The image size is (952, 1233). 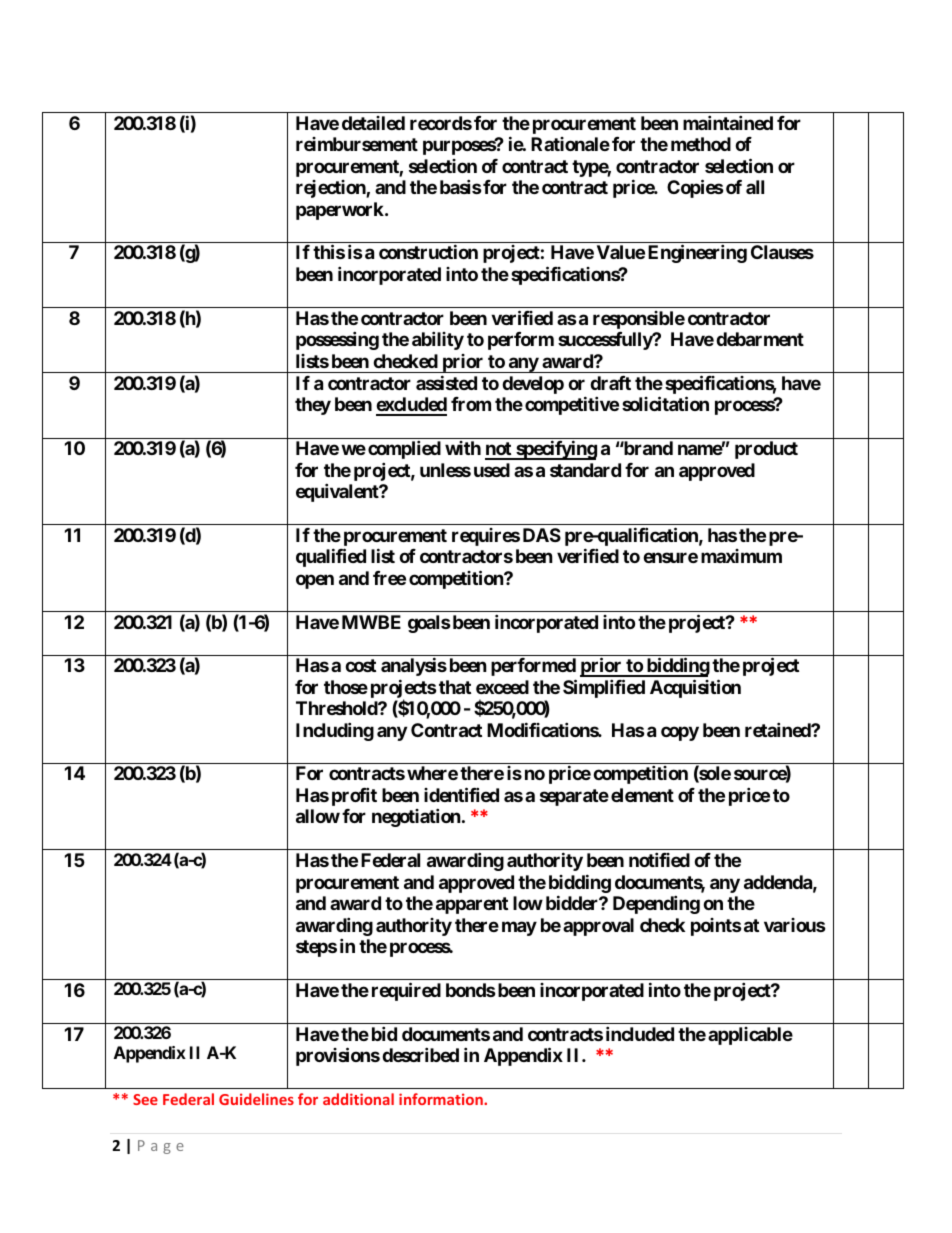 I want to click on they, so click(x=313, y=406).
